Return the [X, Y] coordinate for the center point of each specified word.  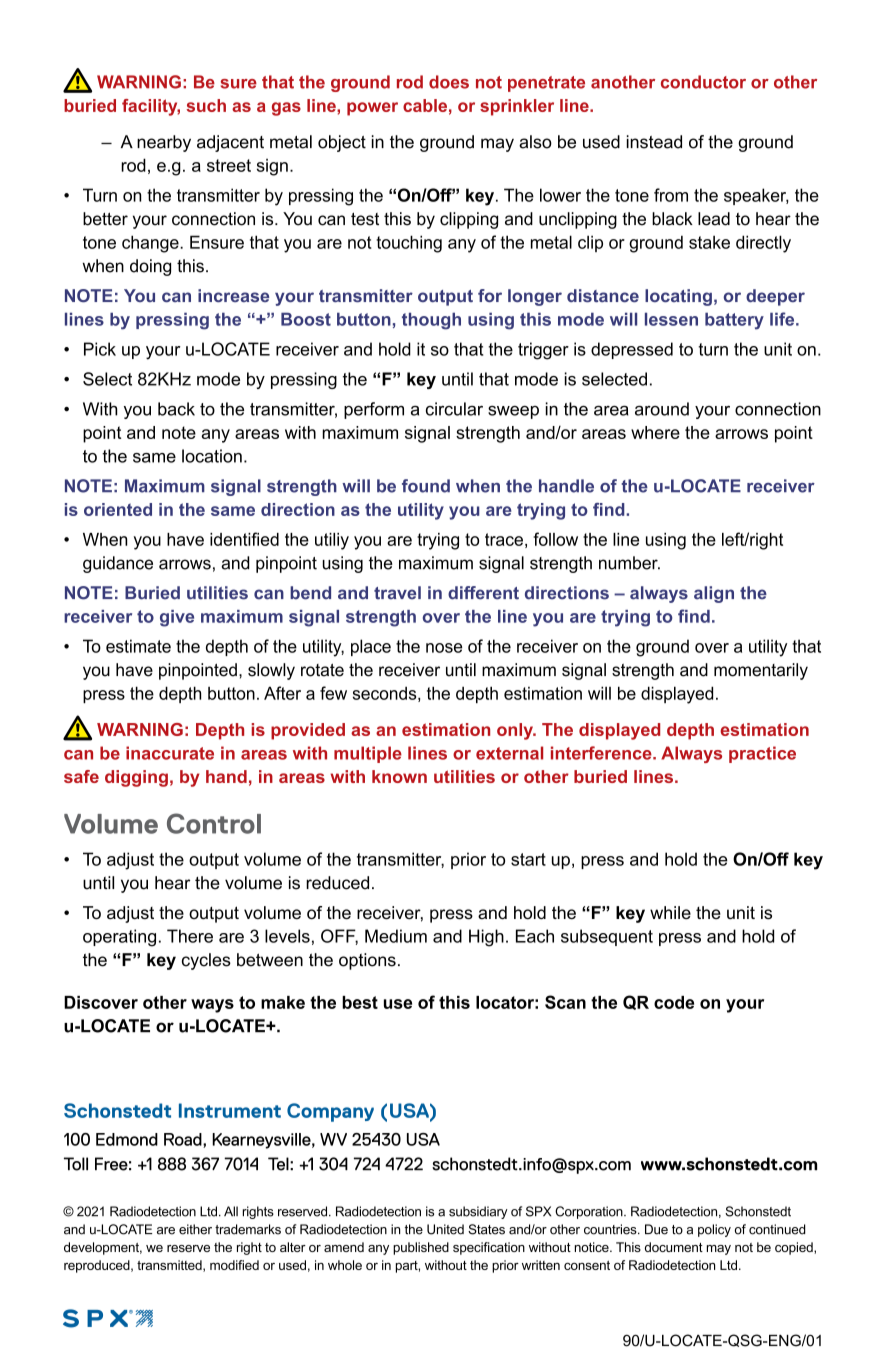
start [528, 859]
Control [214, 823]
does [449, 82]
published [421, 1248]
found [426, 486]
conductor [703, 82]
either [195, 1229]
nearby [164, 143]
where [655, 432]
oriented [118, 509]
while [670, 913]
